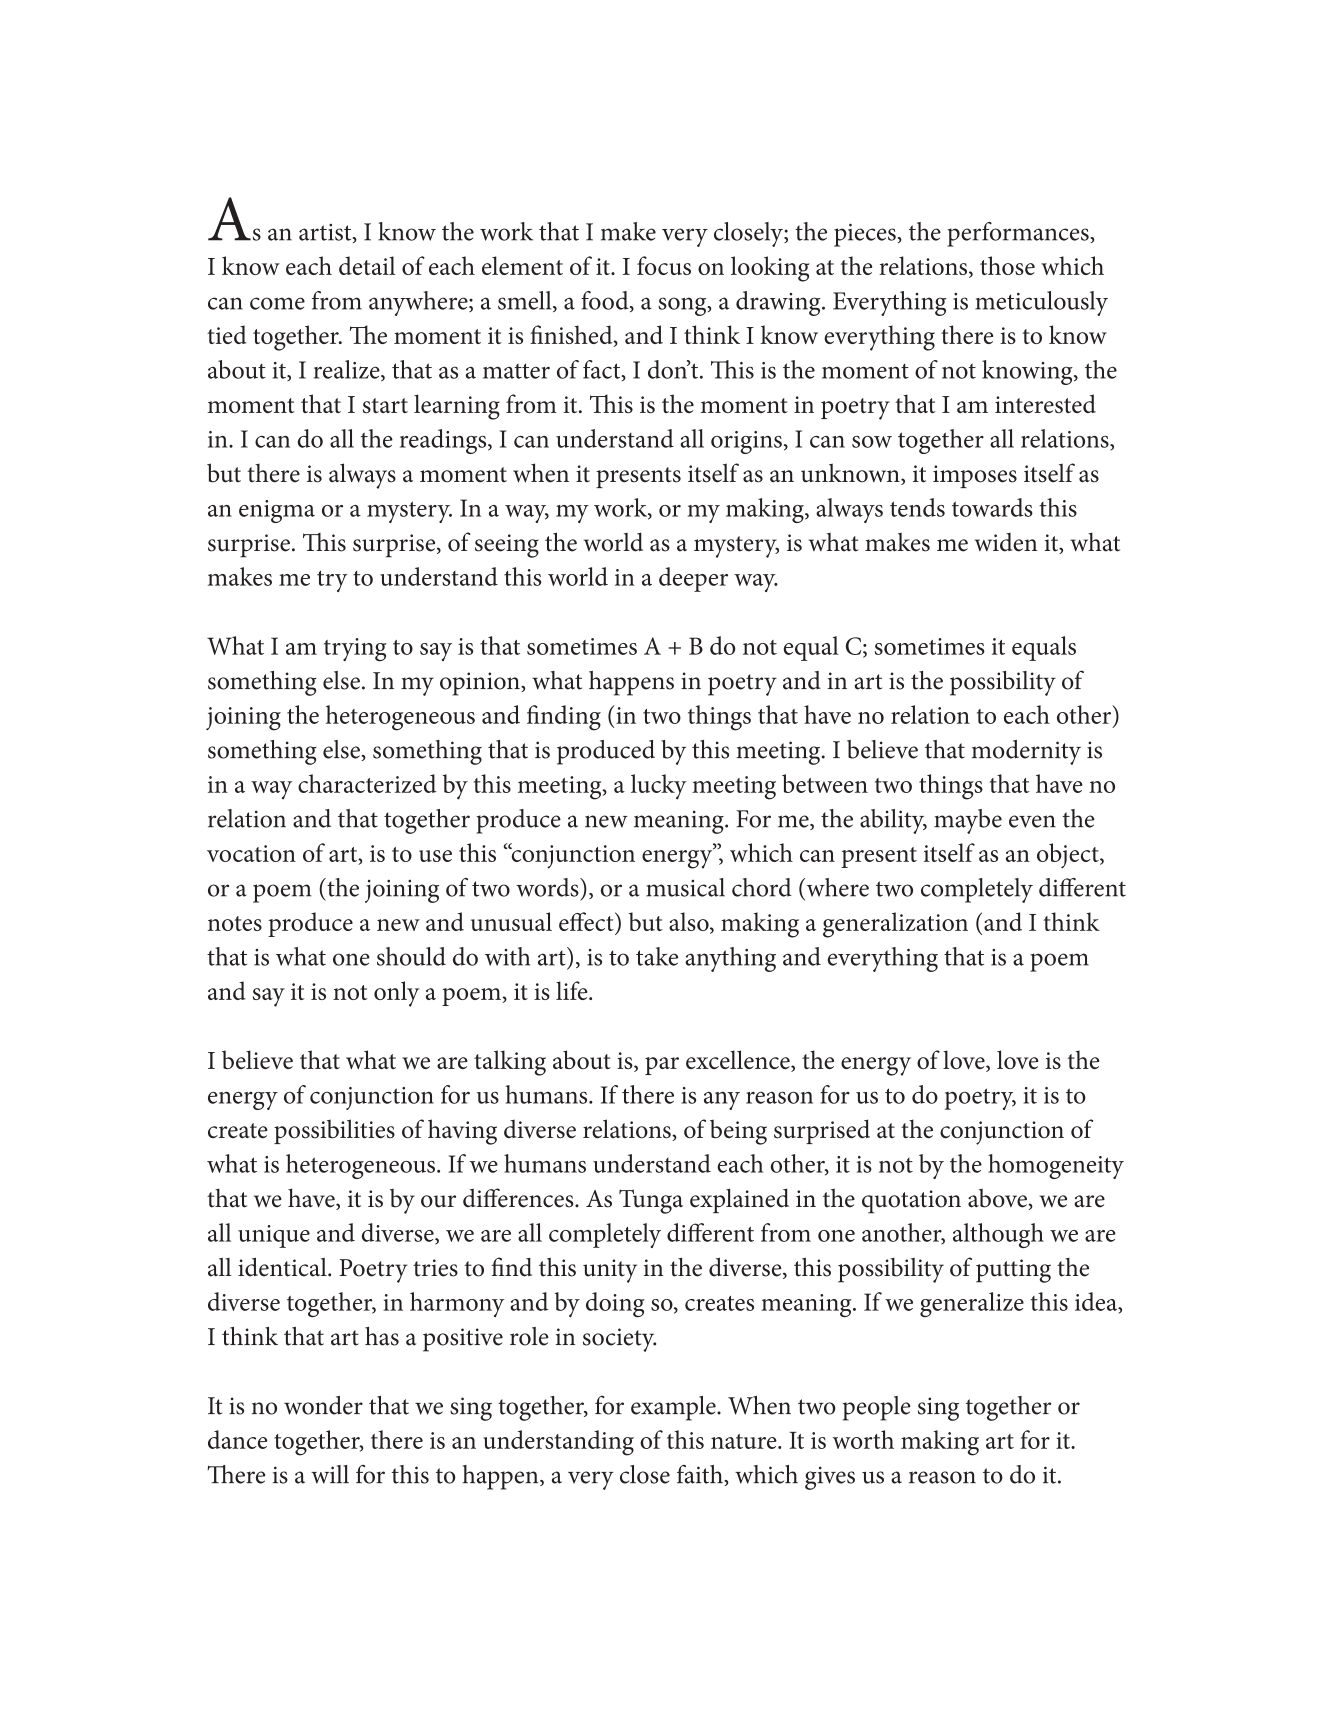  Describe the element at coordinates (664, 265) in the page. I see `focus` at that location.
